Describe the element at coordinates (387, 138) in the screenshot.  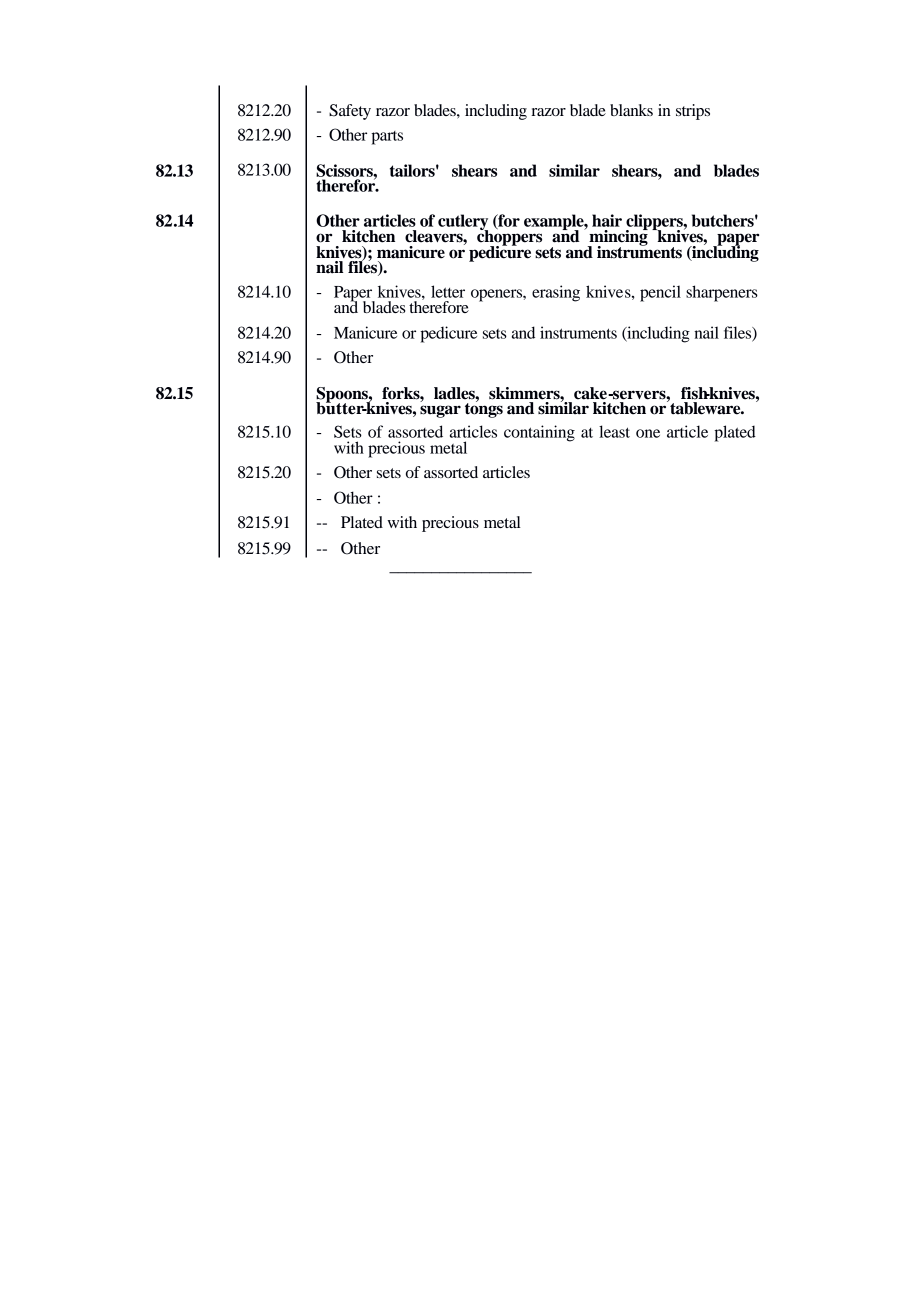
I see `parts` at that location.
